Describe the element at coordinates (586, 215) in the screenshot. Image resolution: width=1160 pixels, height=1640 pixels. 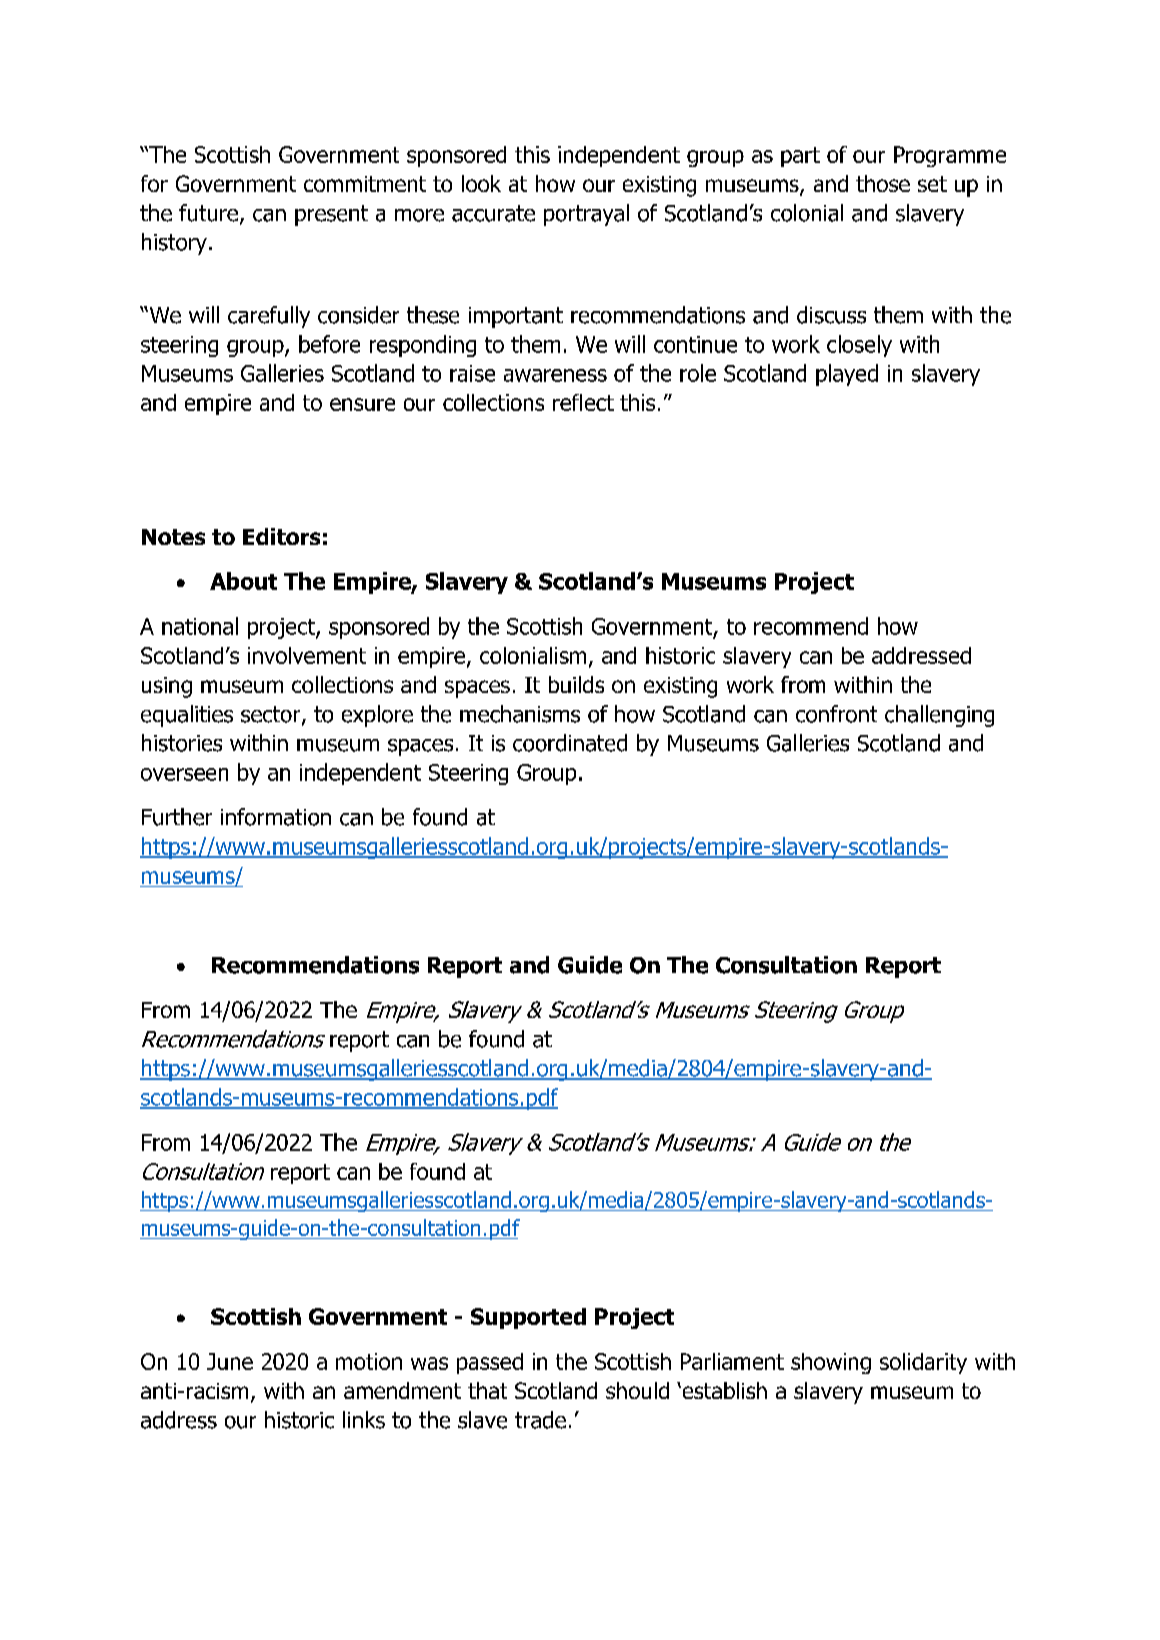
I see `portrayal` at that location.
